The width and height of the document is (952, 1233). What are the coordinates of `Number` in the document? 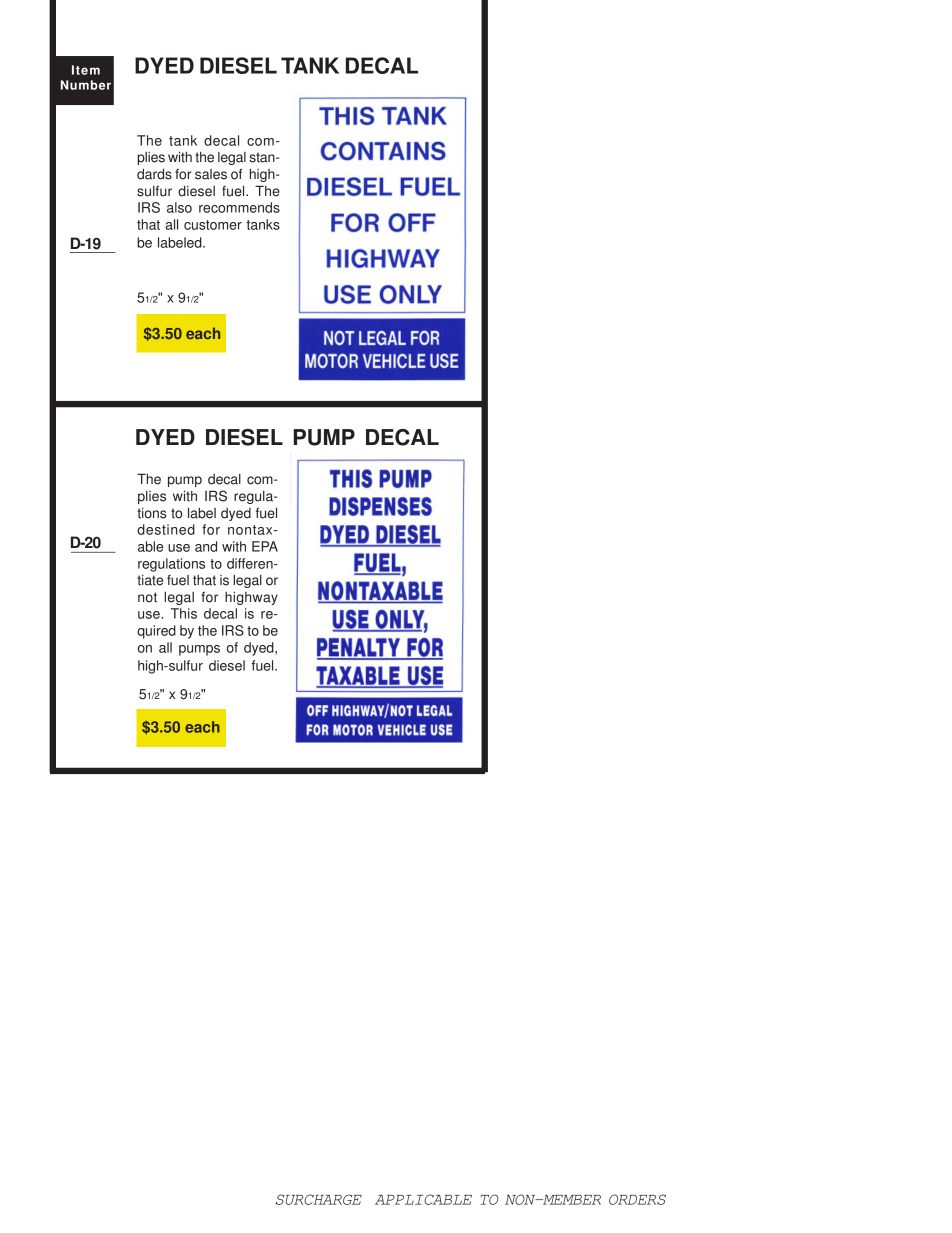 It's located at (86, 85).
